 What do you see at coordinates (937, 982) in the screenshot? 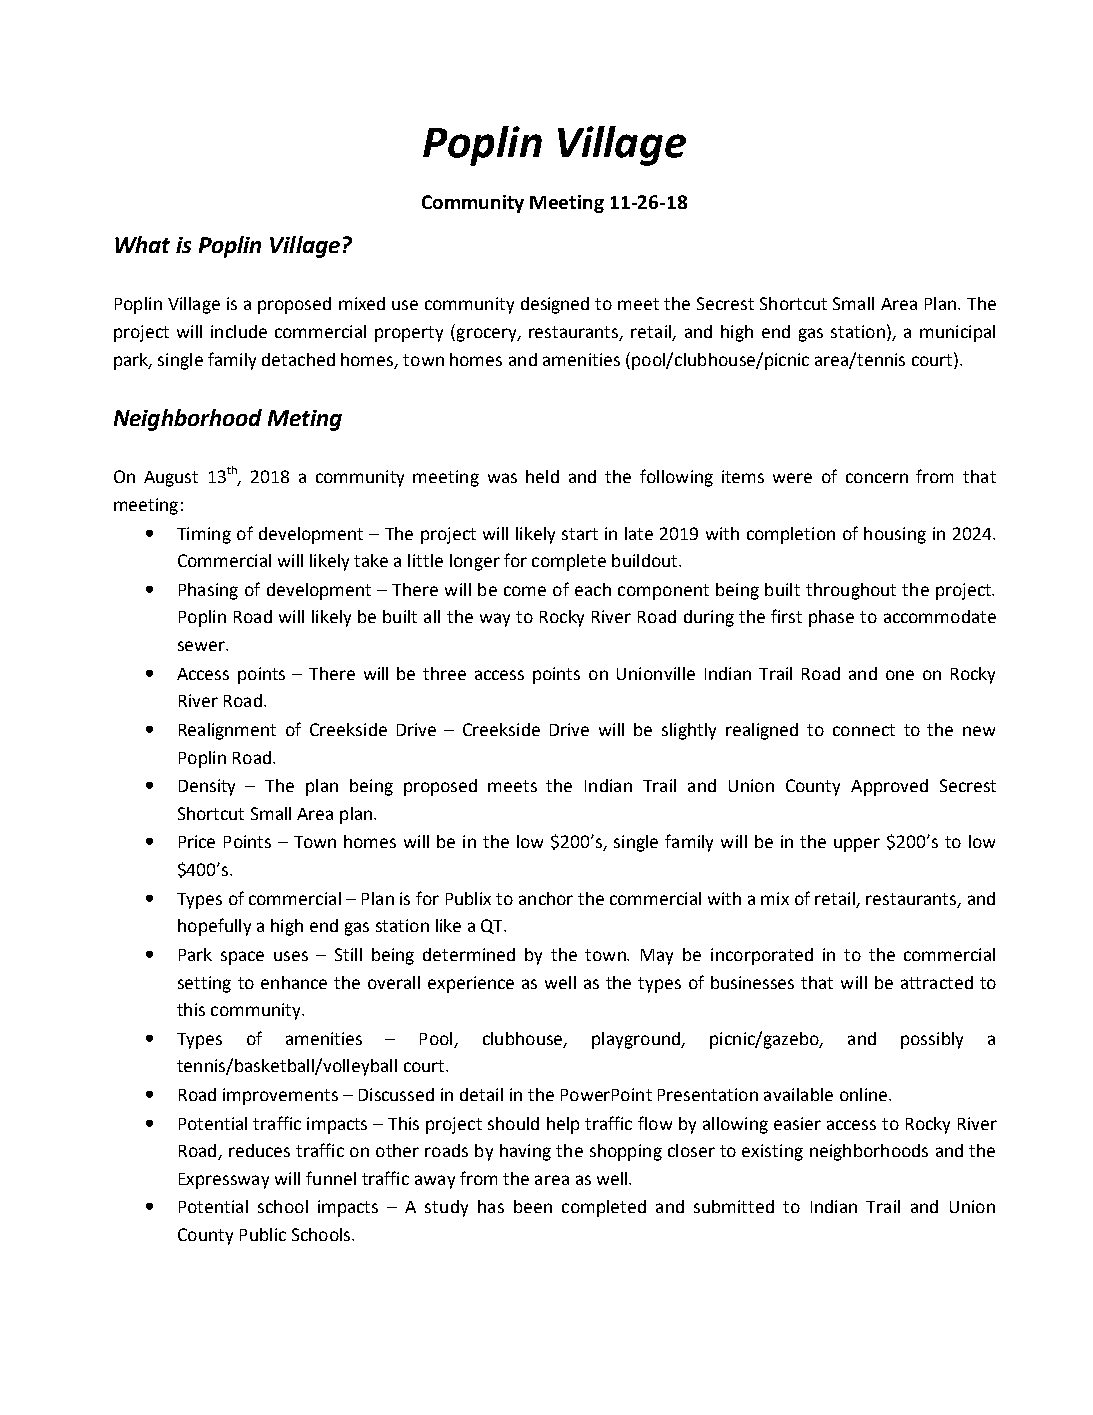
I see `attracted` at bounding box center [937, 982].
